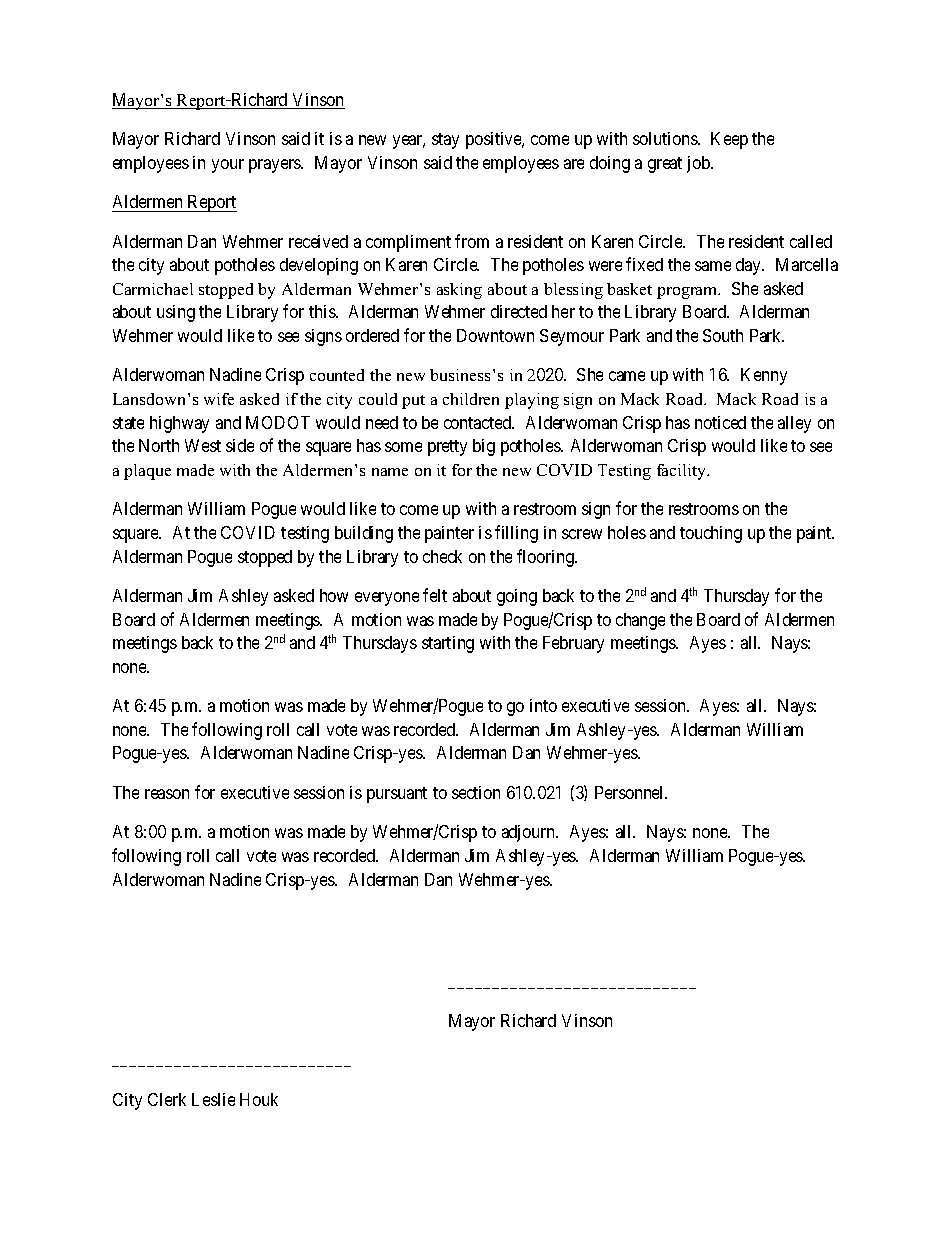 Image resolution: width=952 pixels, height=1233 pixels. What do you see at coordinates (167, 794) in the screenshot?
I see `reason` at bounding box center [167, 794].
